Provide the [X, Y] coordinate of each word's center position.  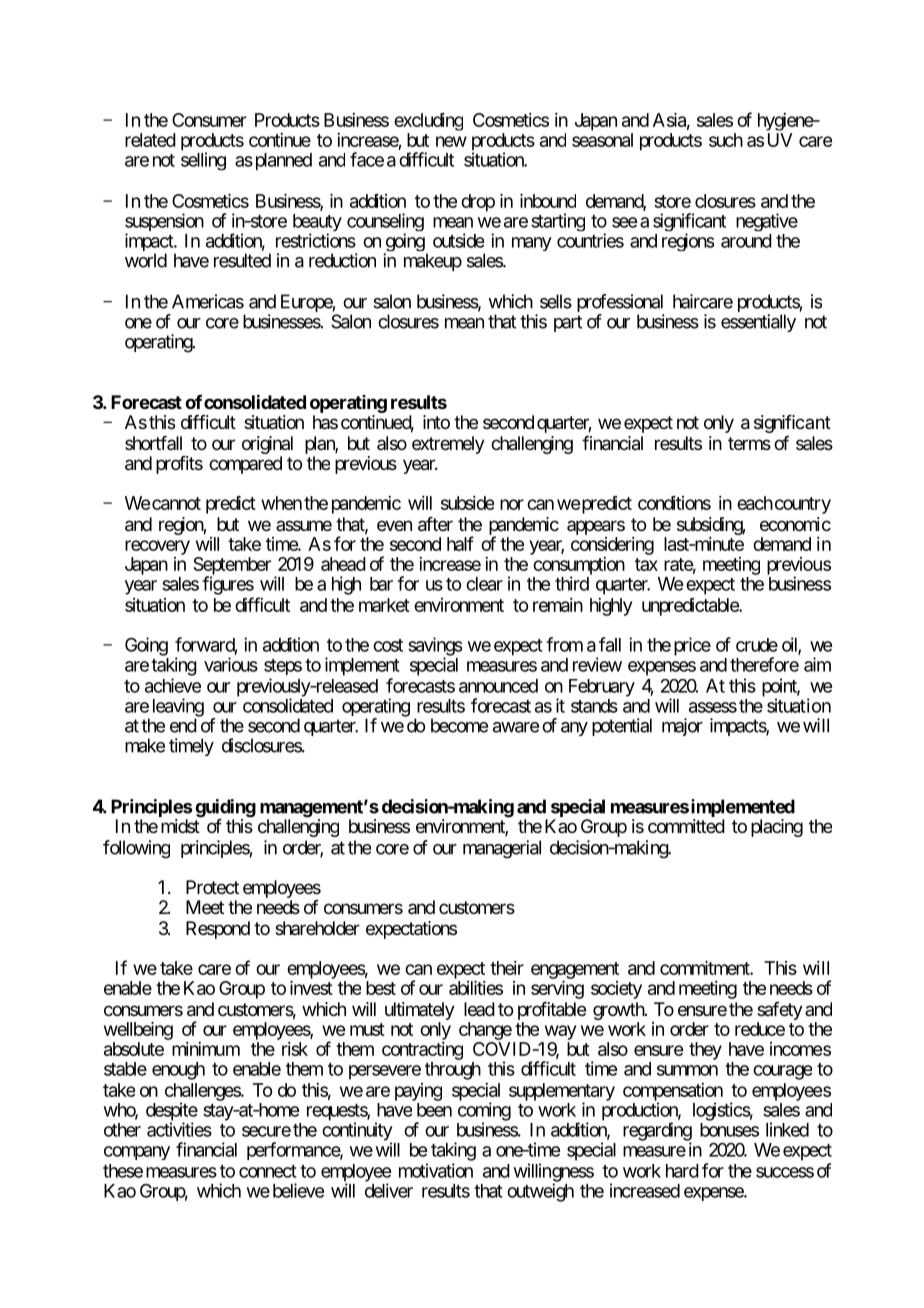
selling [203, 161]
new [451, 141]
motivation [436, 1170]
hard [682, 1171]
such [726, 140]
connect [268, 1171]
